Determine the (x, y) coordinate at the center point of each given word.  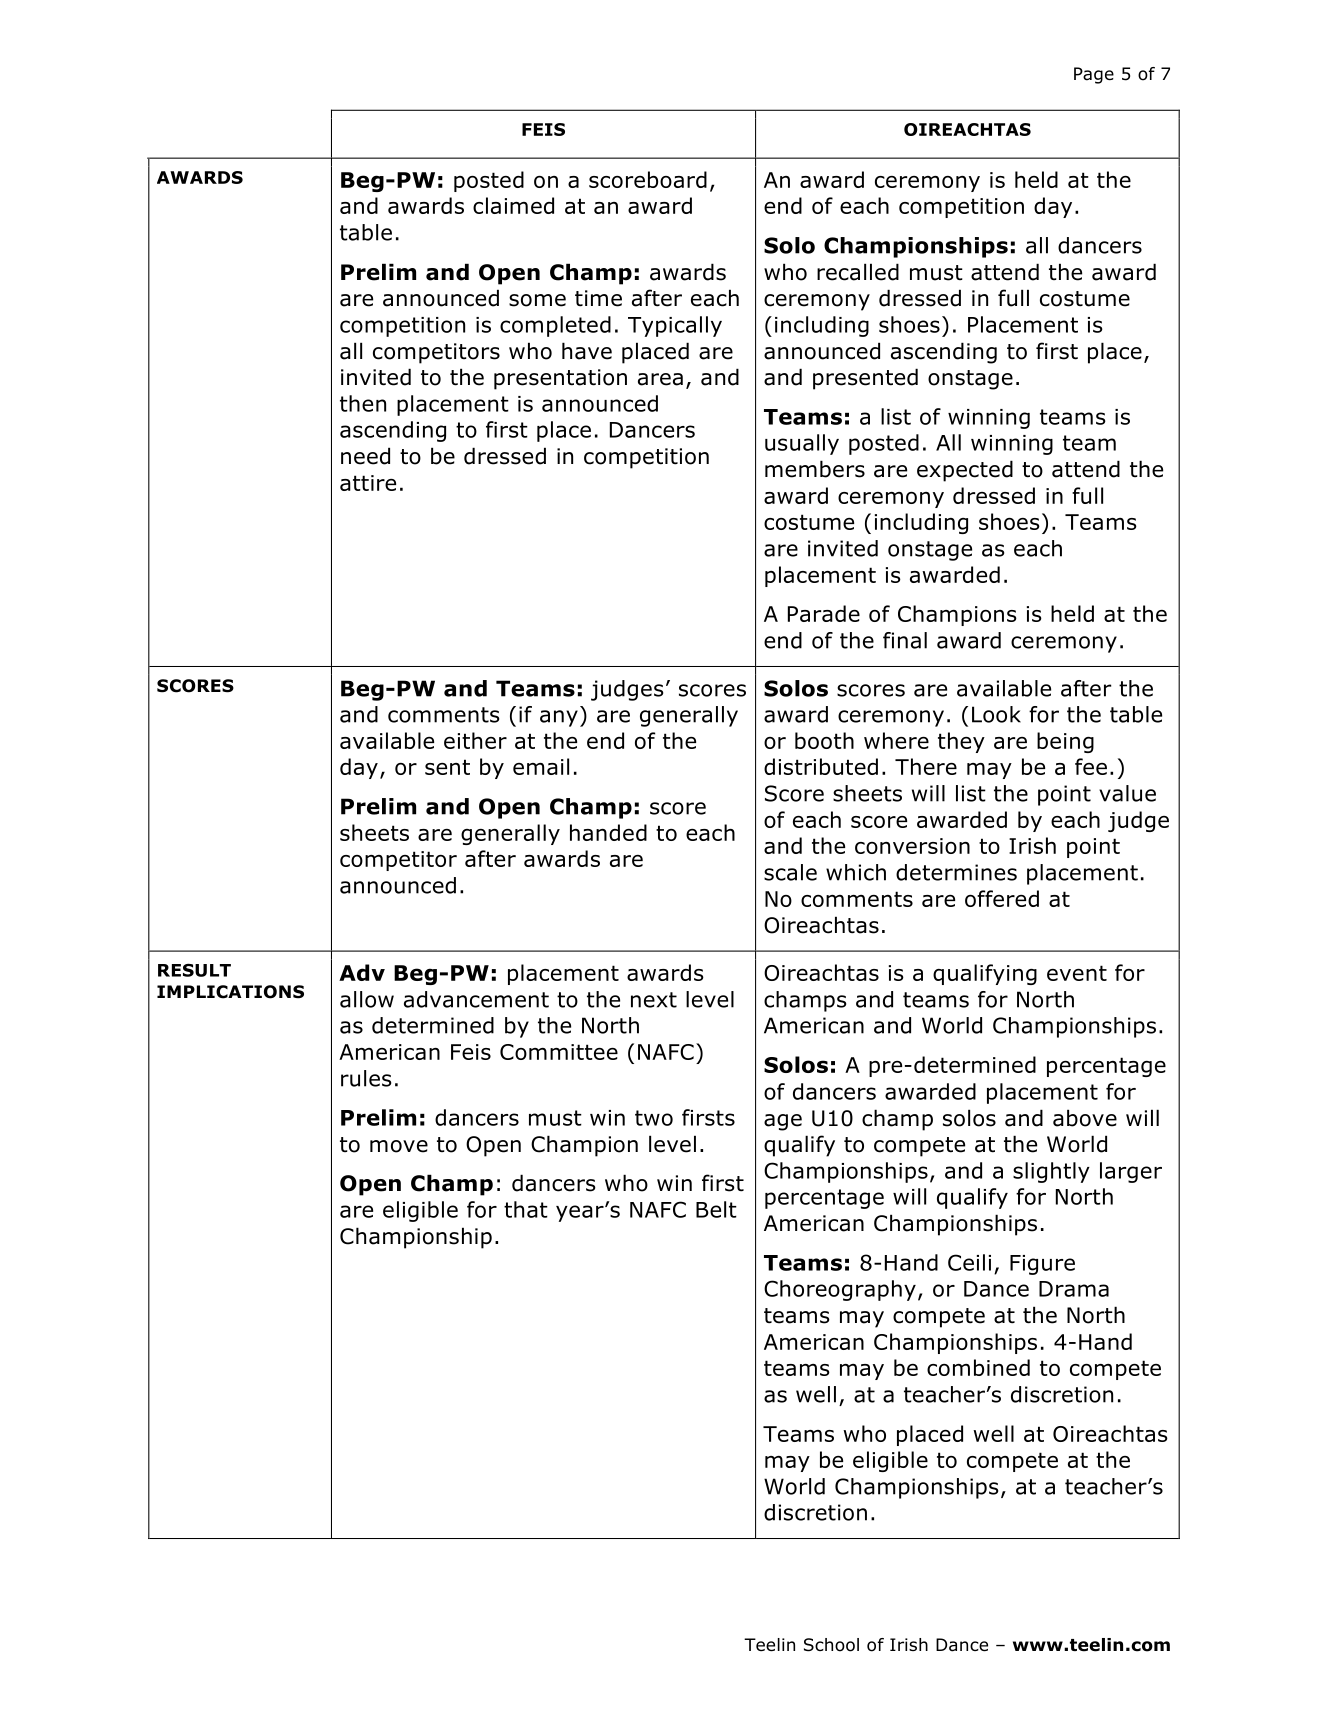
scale (790, 872)
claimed (513, 205)
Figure (1042, 1265)
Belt (716, 1209)
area (660, 379)
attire (368, 483)
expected (965, 471)
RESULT (194, 970)
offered (1002, 898)
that (526, 1209)
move (399, 1146)
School (831, 1645)
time (598, 298)
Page (1094, 75)
